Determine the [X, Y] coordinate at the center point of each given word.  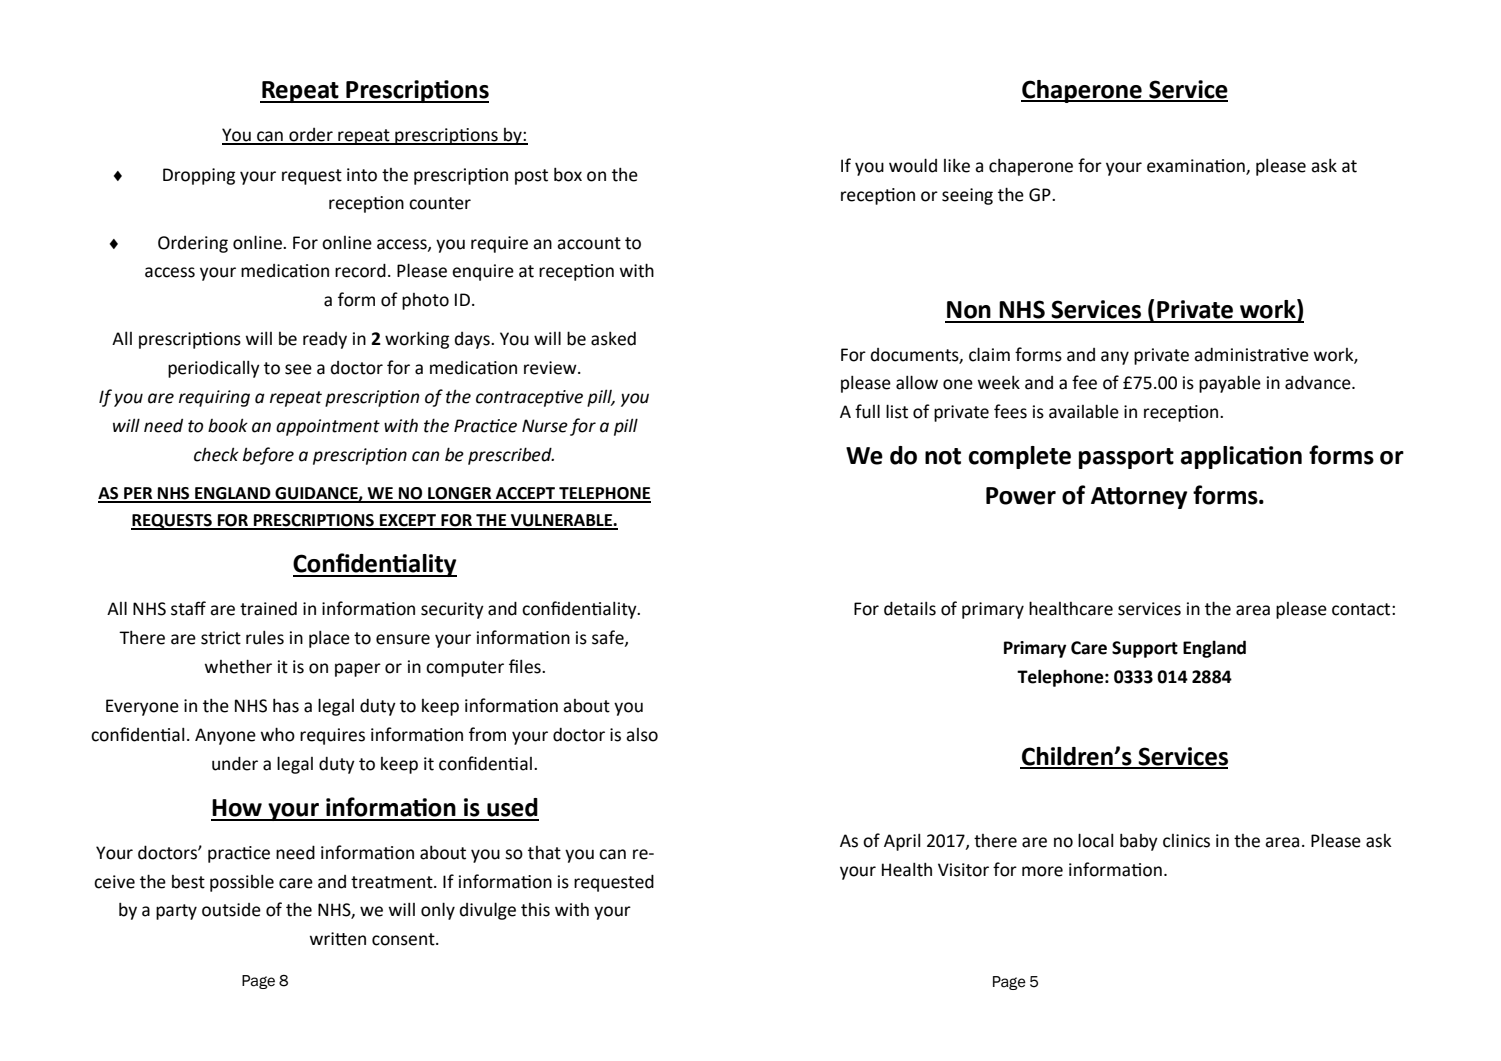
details [910, 608]
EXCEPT [408, 521]
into [362, 175]
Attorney [1139, 498]
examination [1197, 167]
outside [231, 910]
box [568, 175]
